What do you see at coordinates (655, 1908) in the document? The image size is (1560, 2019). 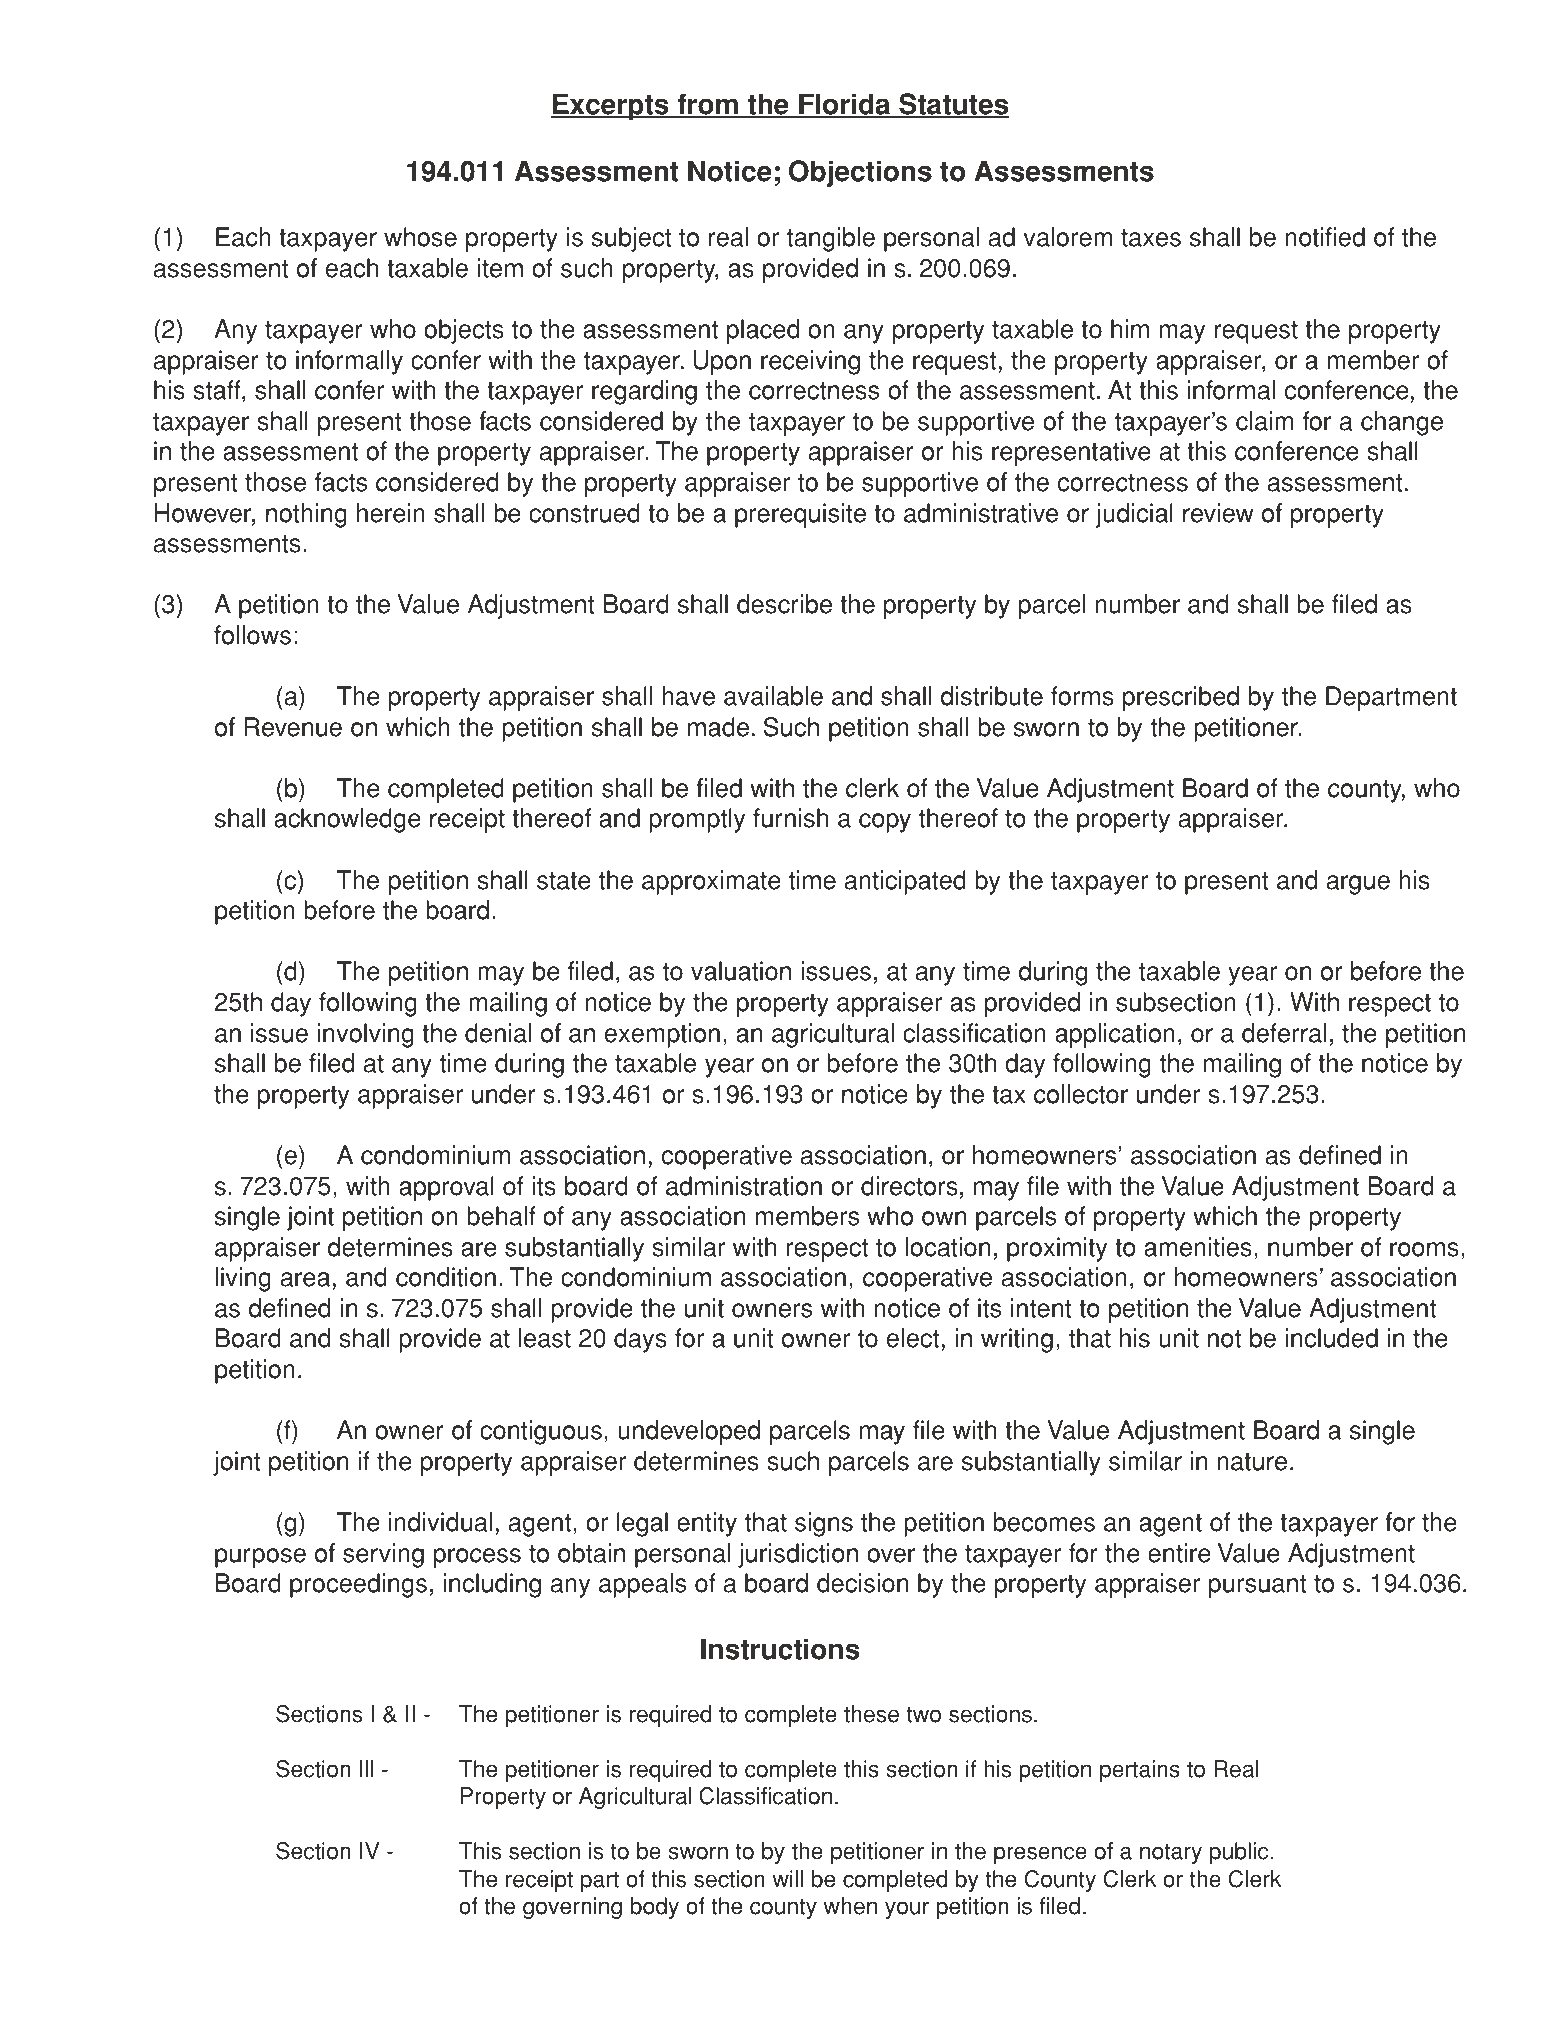 I see `body` at bounding box center [655, 1908].
